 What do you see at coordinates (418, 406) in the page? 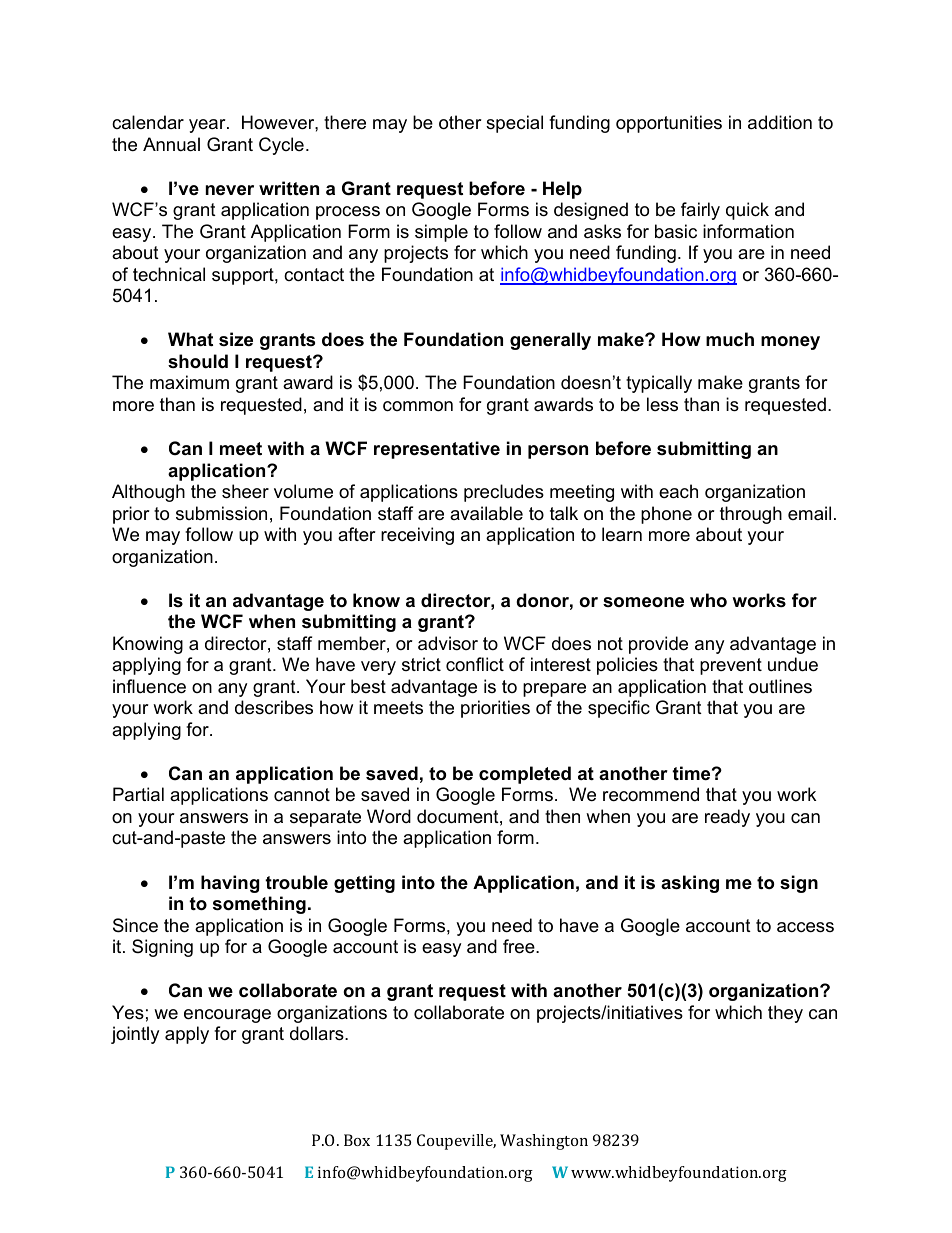
I see `common` at bounding box center [418, 406].
